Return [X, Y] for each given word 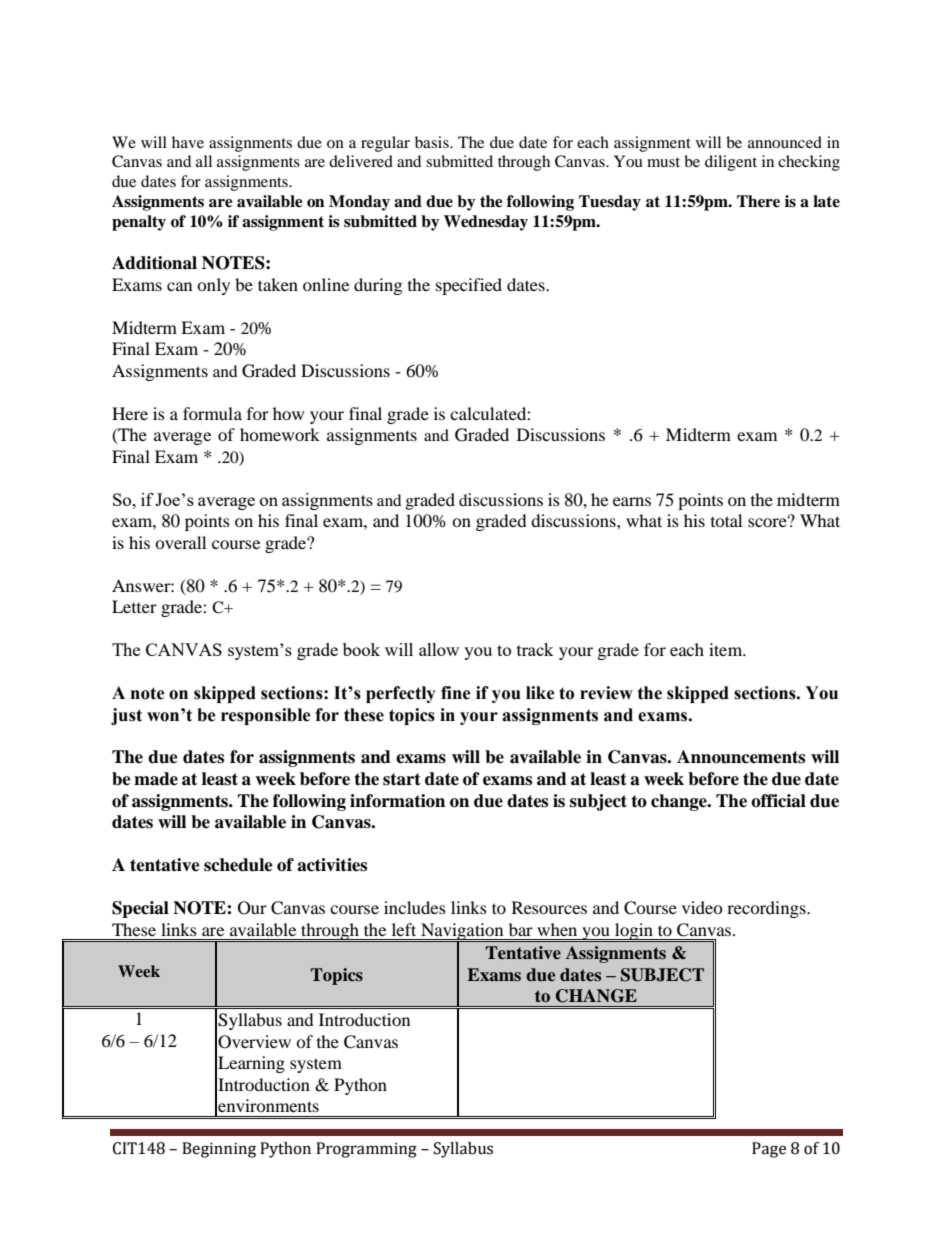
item [727, 649]
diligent [731, 163]
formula [212, 413]
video [702, 907]
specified [469, 286]
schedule [238, 865]
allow [439, 649]
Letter [134, 606]
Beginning [219, 1150]
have [188, 142]
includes [415, 907]
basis [433, 142]
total [726, 520]
